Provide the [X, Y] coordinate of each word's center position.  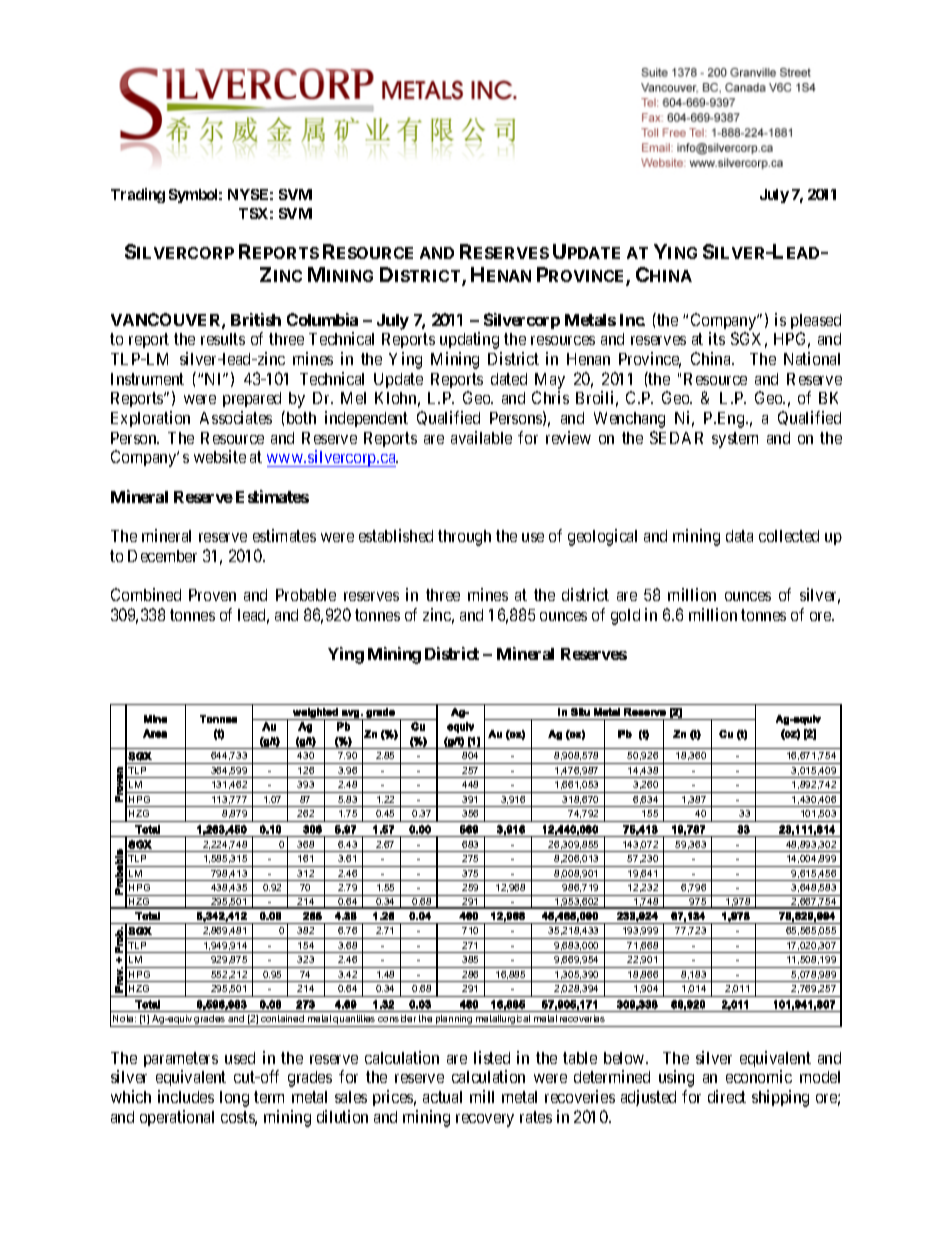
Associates [236, 417]
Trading [138, 195]
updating [469, 340]
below [625, 1058]
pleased [816, 321]
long [234, 1099]
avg [350, 715]
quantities [355, 1021]
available [481, 437]
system [735, 440]
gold [625, 617]
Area [155, 733]
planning [454, 1021]
